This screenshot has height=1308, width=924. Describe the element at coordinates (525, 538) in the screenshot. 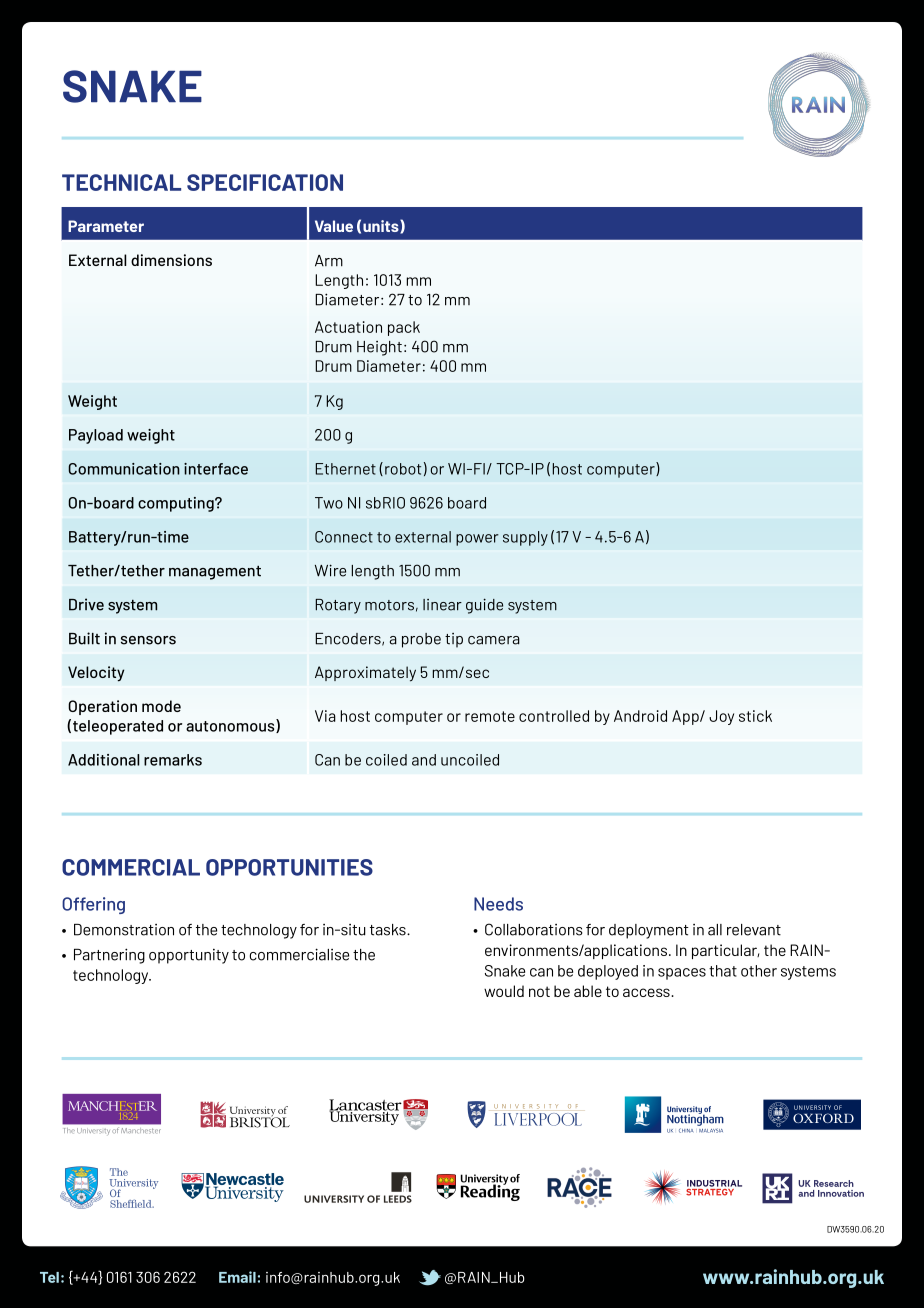

I see `supply` at that location.
